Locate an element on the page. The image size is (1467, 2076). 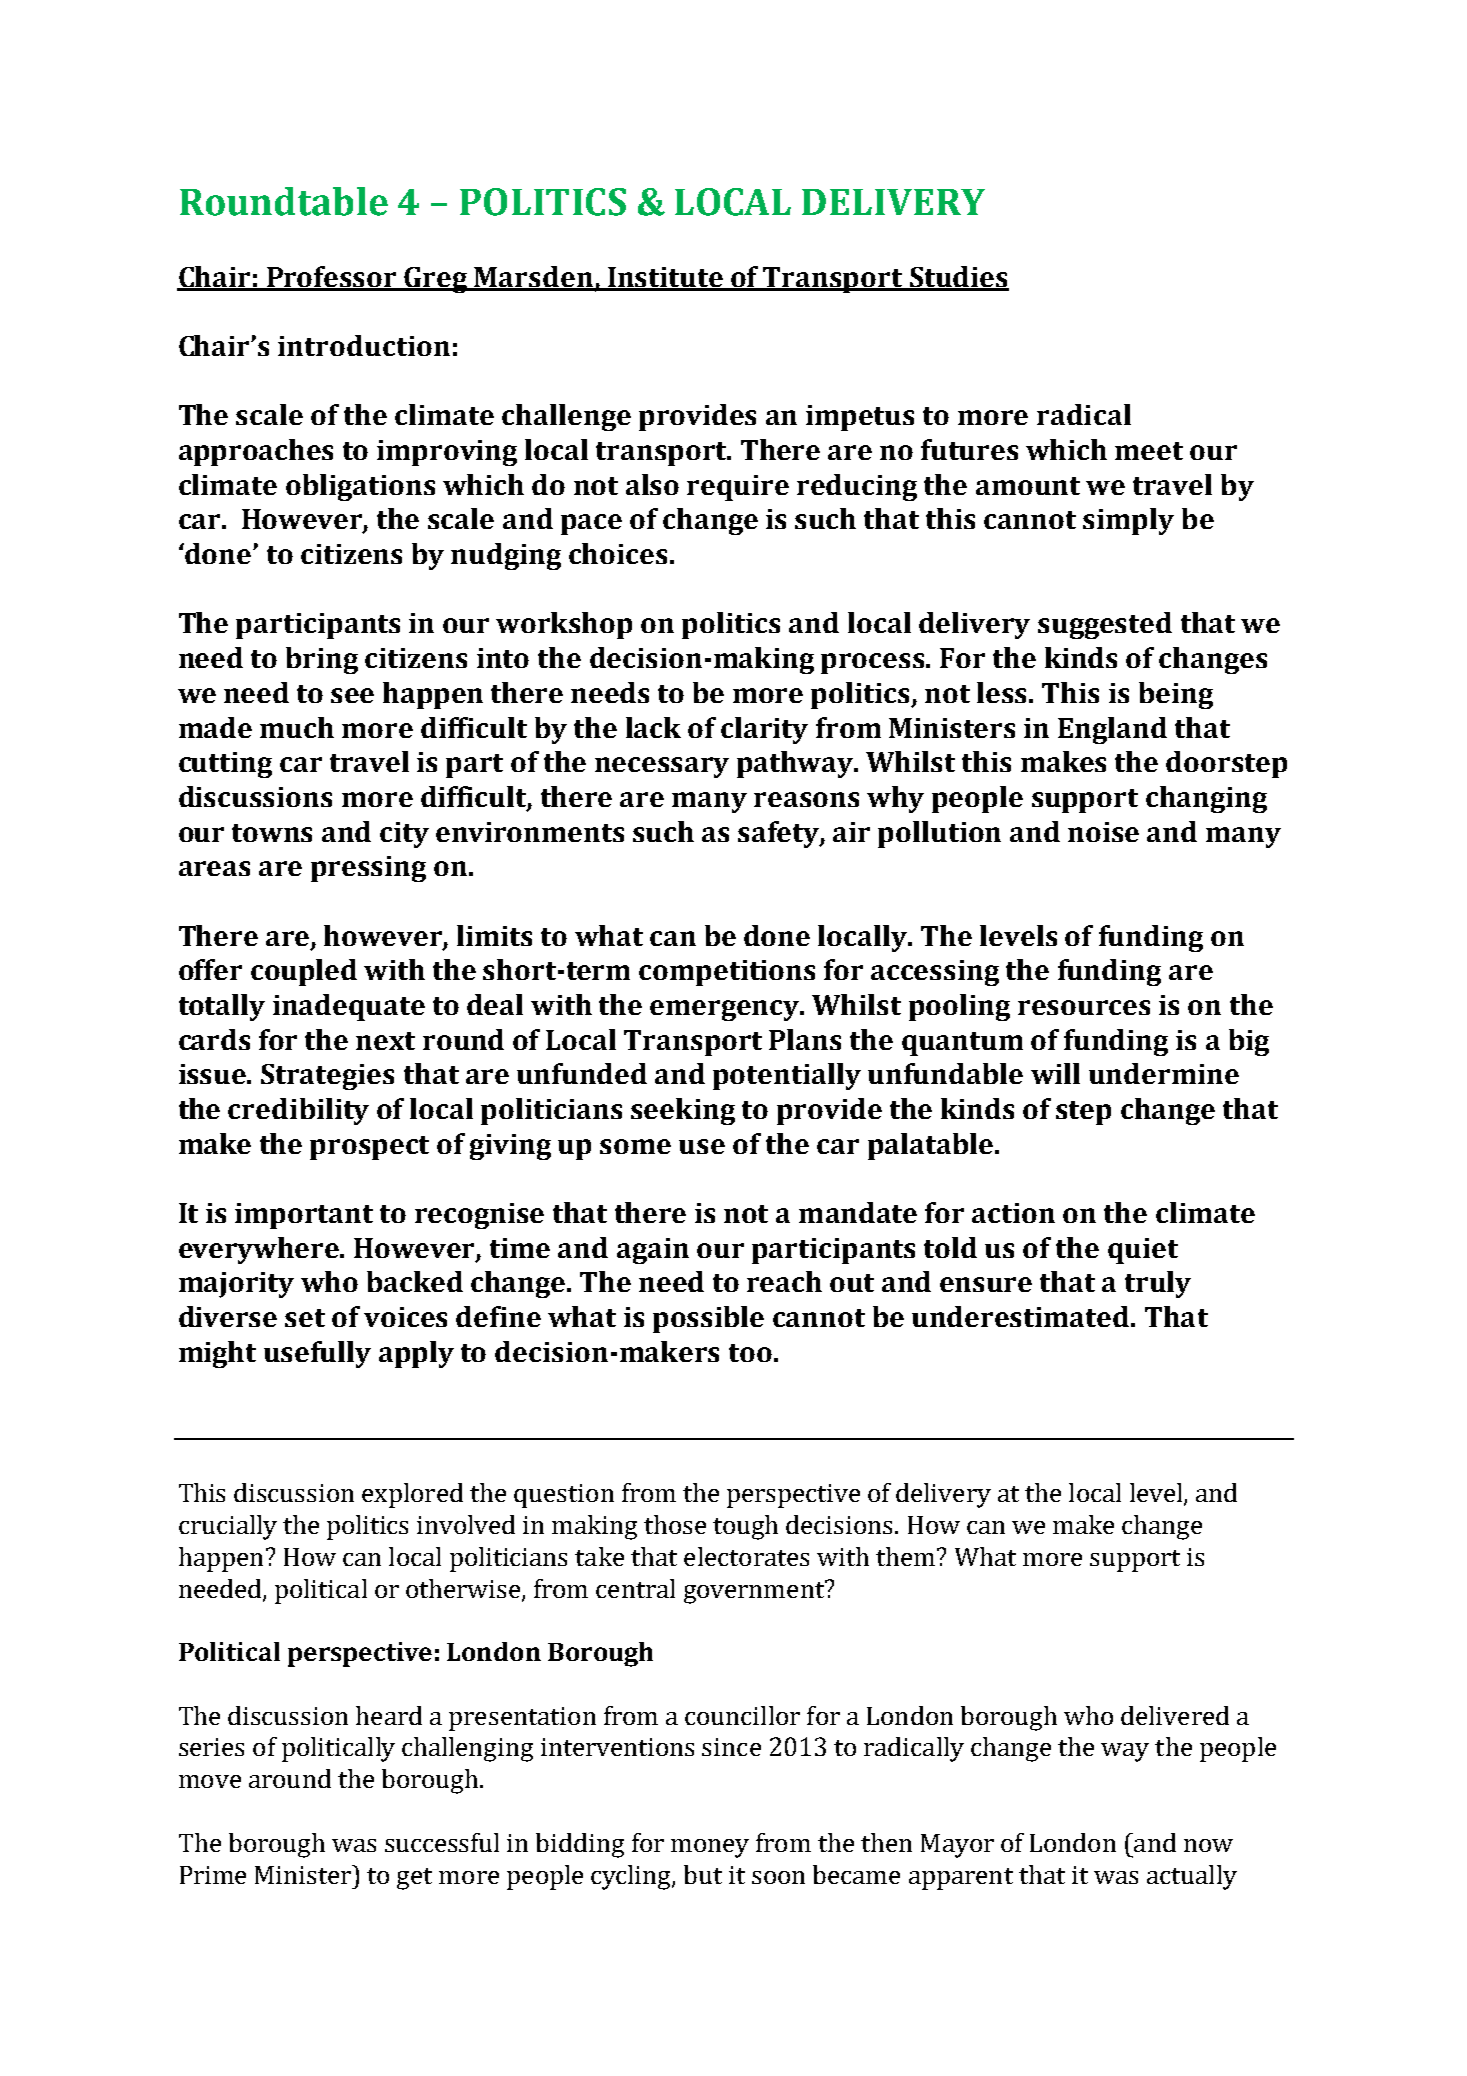
much is located at coordinates (297, 727).
